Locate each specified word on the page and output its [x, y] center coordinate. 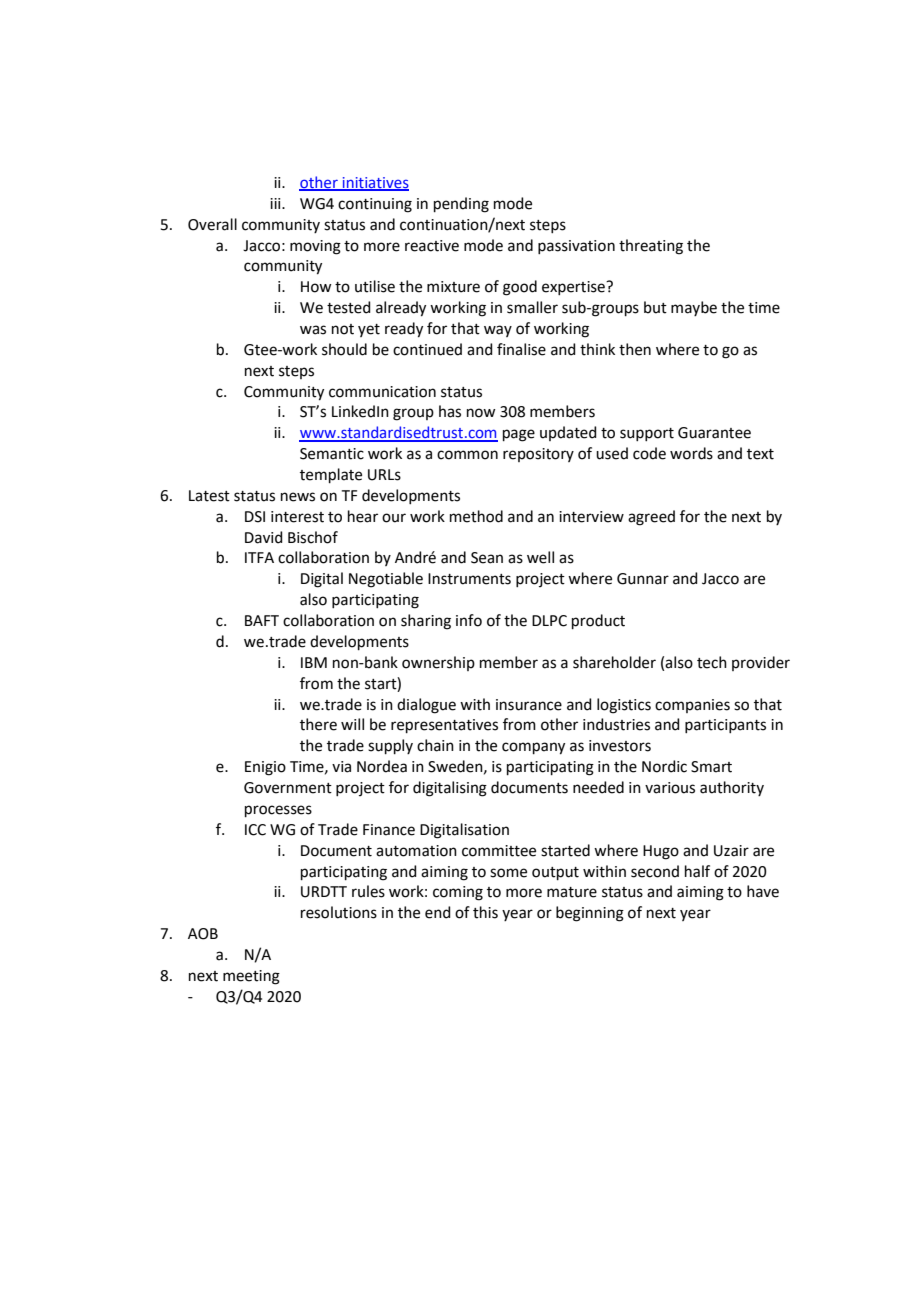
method [476, 516]
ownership [438, 663]
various [670, 788]
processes [278, 811]
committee [499, 851]
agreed [651, 518]
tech [712, 662]
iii [276, 203]
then [635, 349]
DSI [255, 517]
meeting [251, 977]
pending [461, 205]
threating [651, 247]
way [498, 331]
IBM [314, 662]
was [313, 330]
